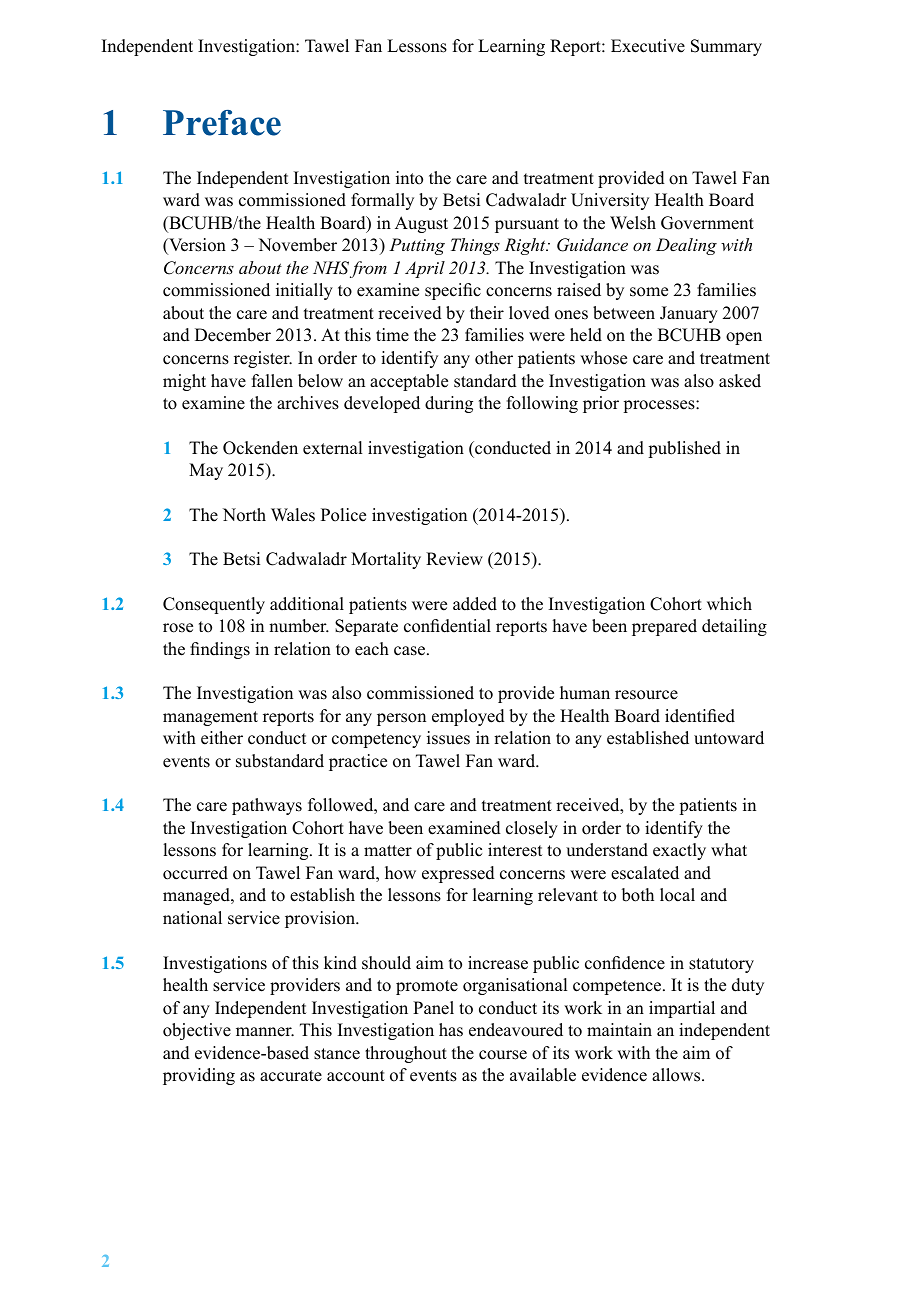  I want to click on findings, so click(220, 650).
